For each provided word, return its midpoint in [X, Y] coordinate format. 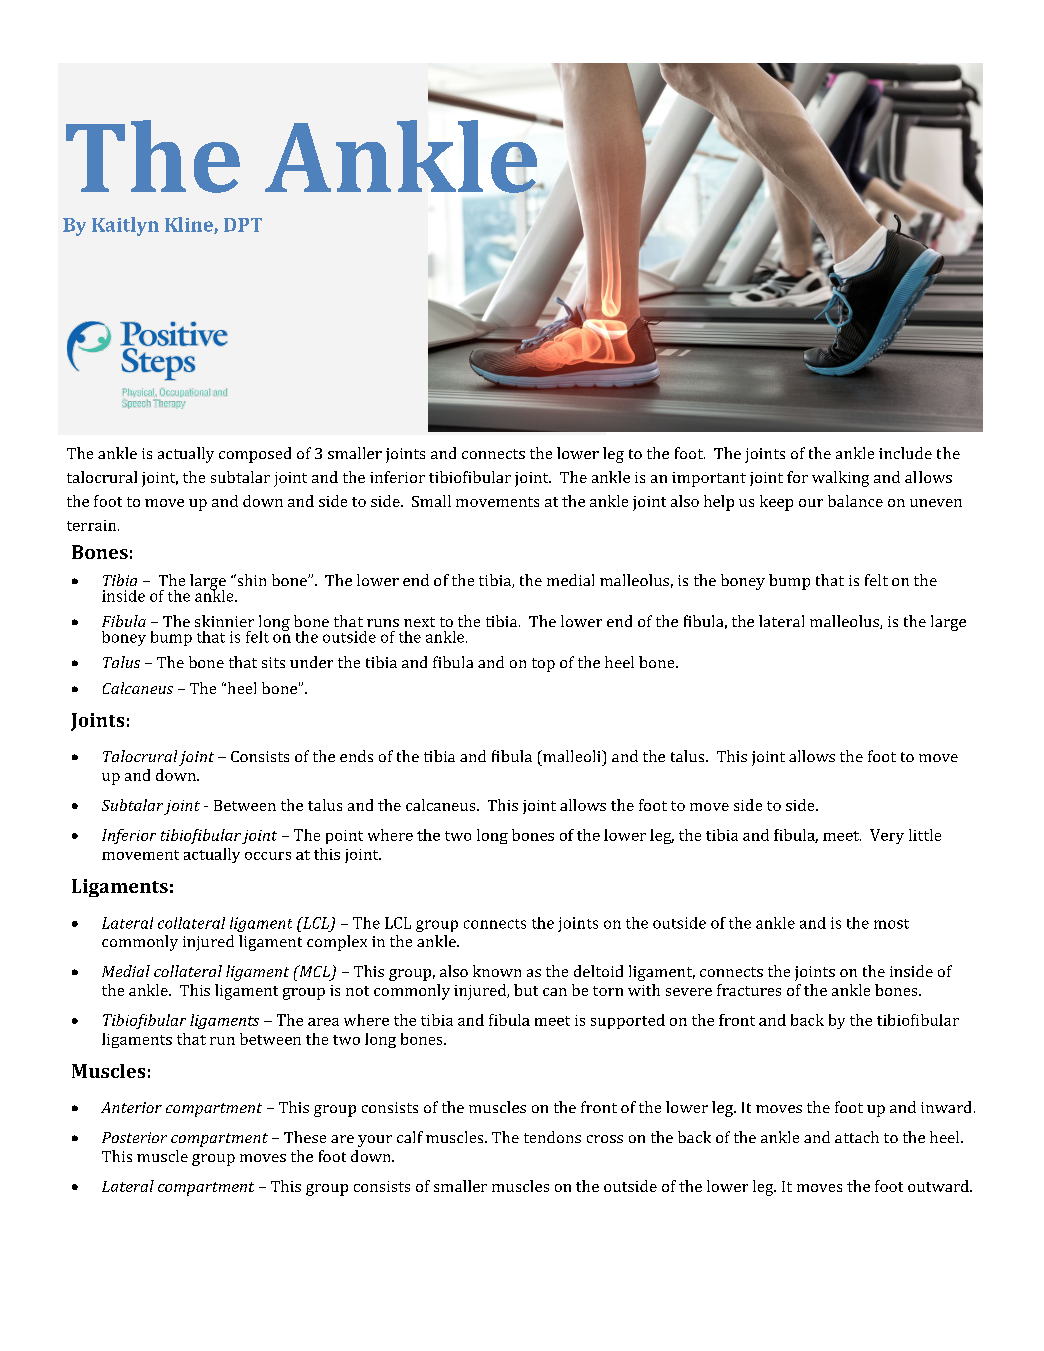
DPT [243, 225]
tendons [552, 1137]
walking [840, 479]
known [497, 971]
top [543, 665]
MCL [314, 972]
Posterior [134, 1137]
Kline [190, 225]
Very [887, 836]
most [891, 924]
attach [857, 1137]
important [709, 479]
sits [273, 662]
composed [255, 455]
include [905, 453]
